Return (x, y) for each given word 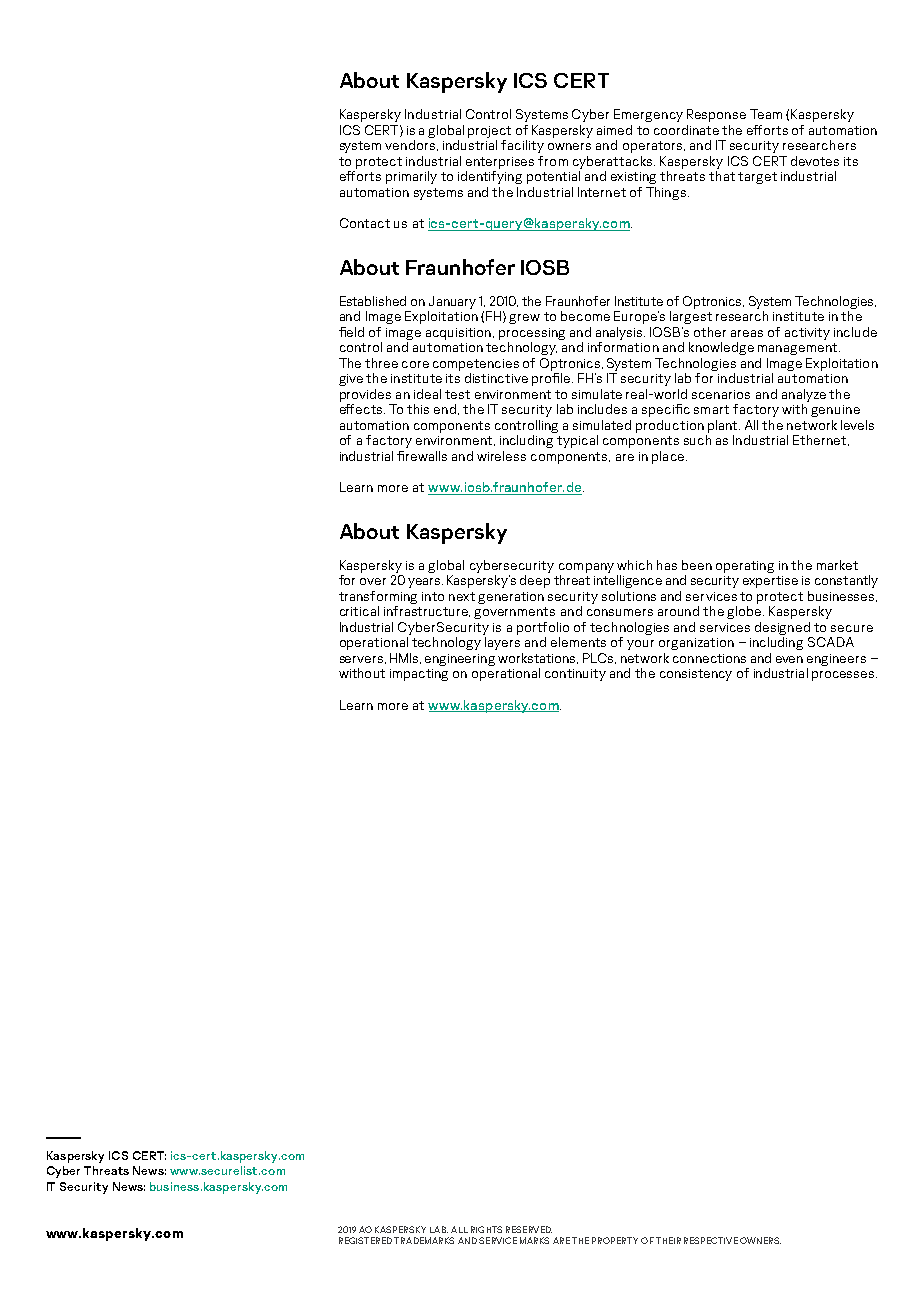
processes (844, 676)
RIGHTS (486, 1229)
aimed (614, 130)
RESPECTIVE (711, 1240)
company (586, 568)
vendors (411, 145)
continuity (575, 675)
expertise (770, 582)
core (415, 364)
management (799, 349)
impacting (419, 675)
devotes (815, 161)
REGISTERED (365, 1240)
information (623, 347)
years (425, 583)
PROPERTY (615, 1240)
